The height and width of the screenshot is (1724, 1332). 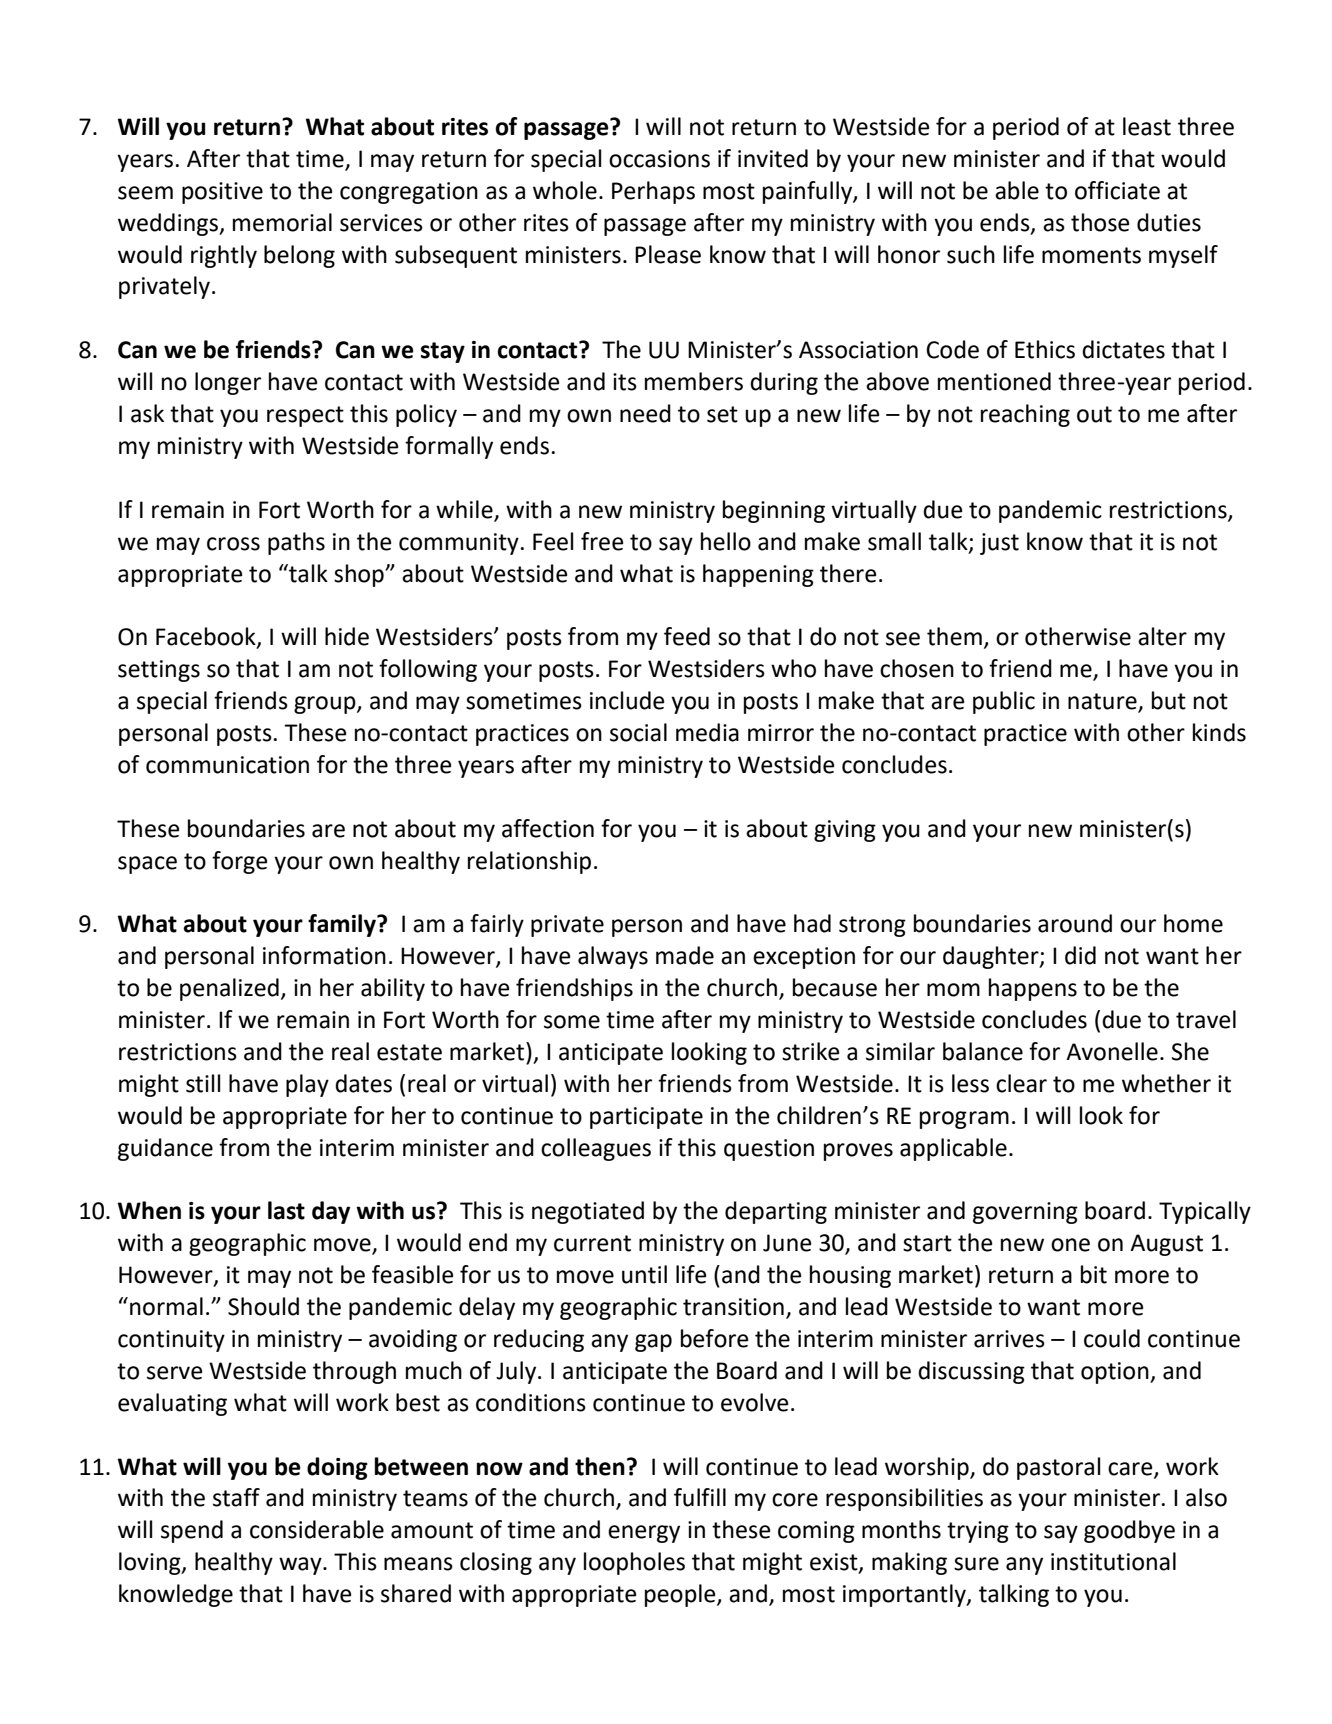 What do you see at coordinates (1075, 923) in the screenshot?
I see `around` at bounding box center [1075, 923].
